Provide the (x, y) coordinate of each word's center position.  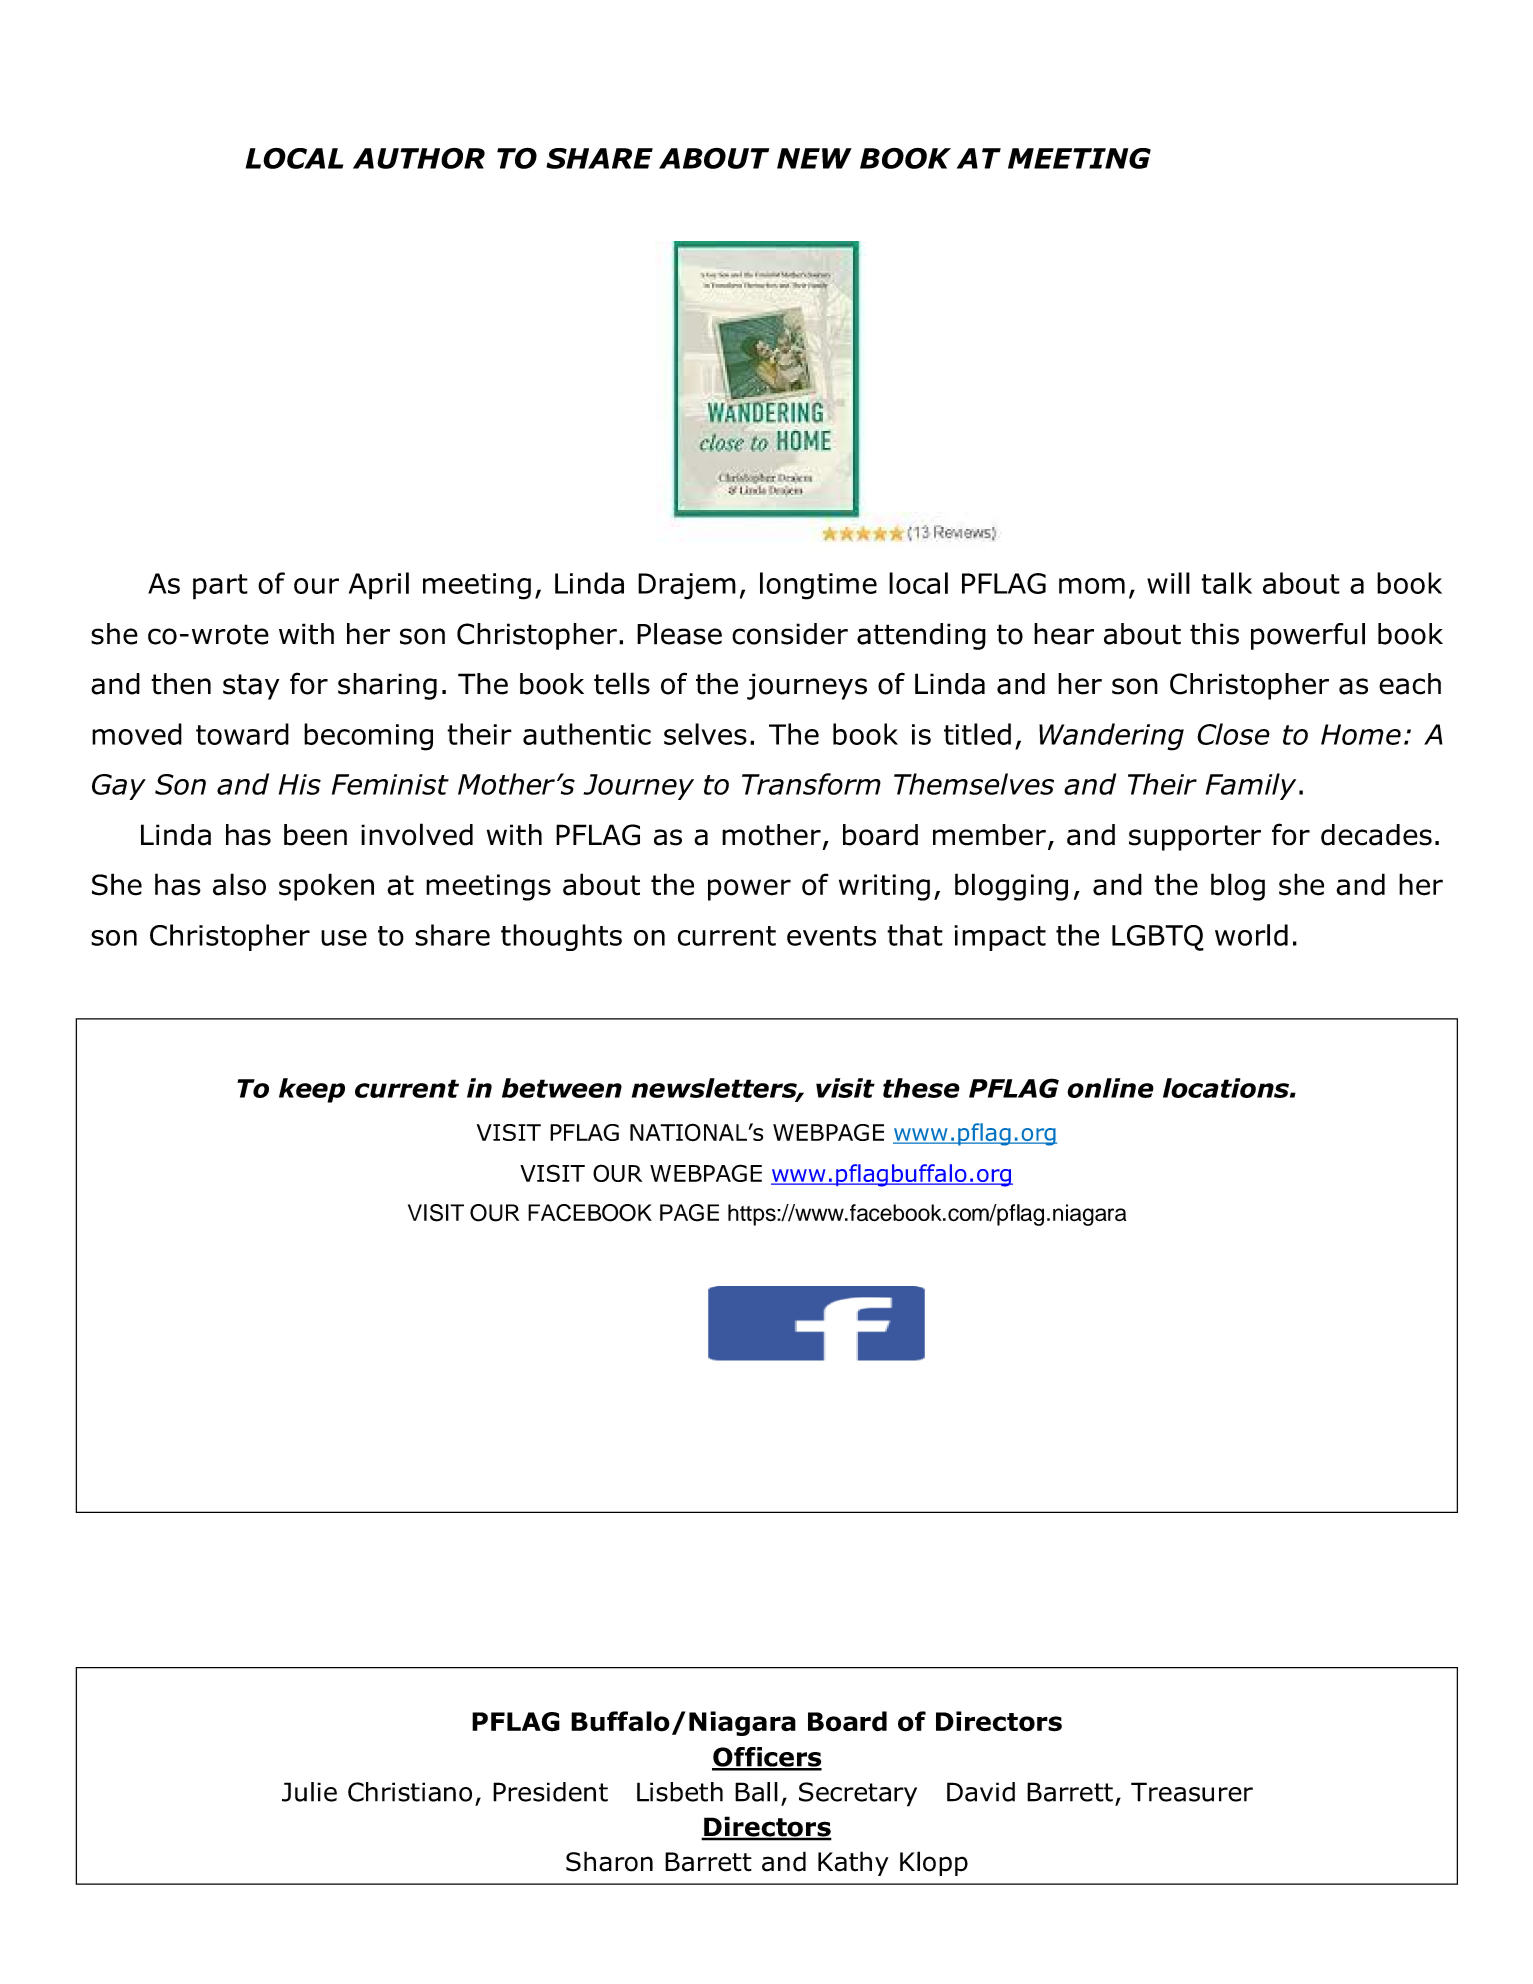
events (831, 936)
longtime (818, 586)
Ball (756, 1792)
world (1251, 935)
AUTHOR (419, 158)
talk (1226, 583)
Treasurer (1192, 1792)
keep (312, 1090)
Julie (309, 1792)
